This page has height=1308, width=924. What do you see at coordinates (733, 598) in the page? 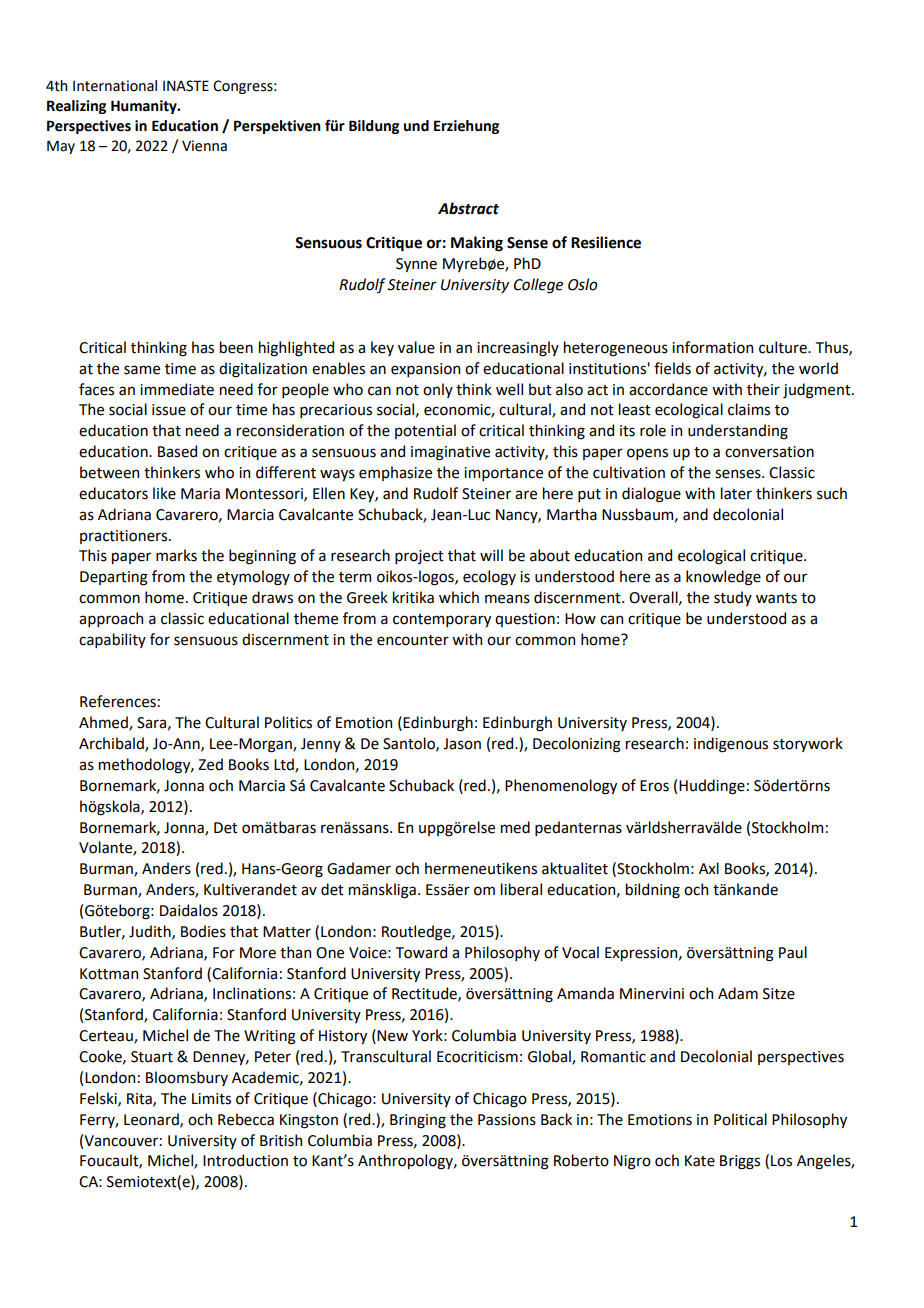
I see `study` at bounding box center [733, 598].
